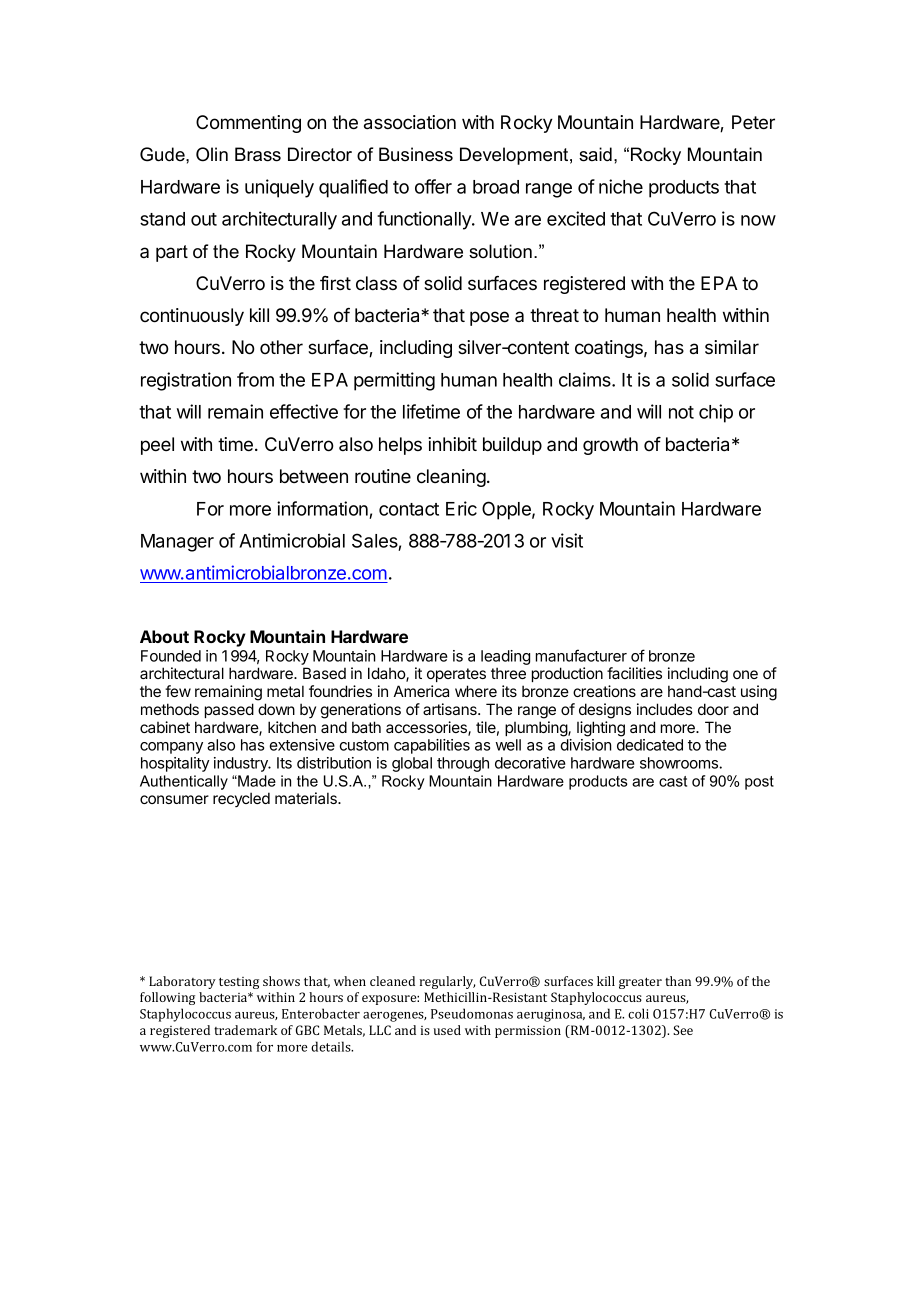  What do you see at coordinates (212, 154) in the screenshot?
I see `Olin` at bounding box center [212, 154].
